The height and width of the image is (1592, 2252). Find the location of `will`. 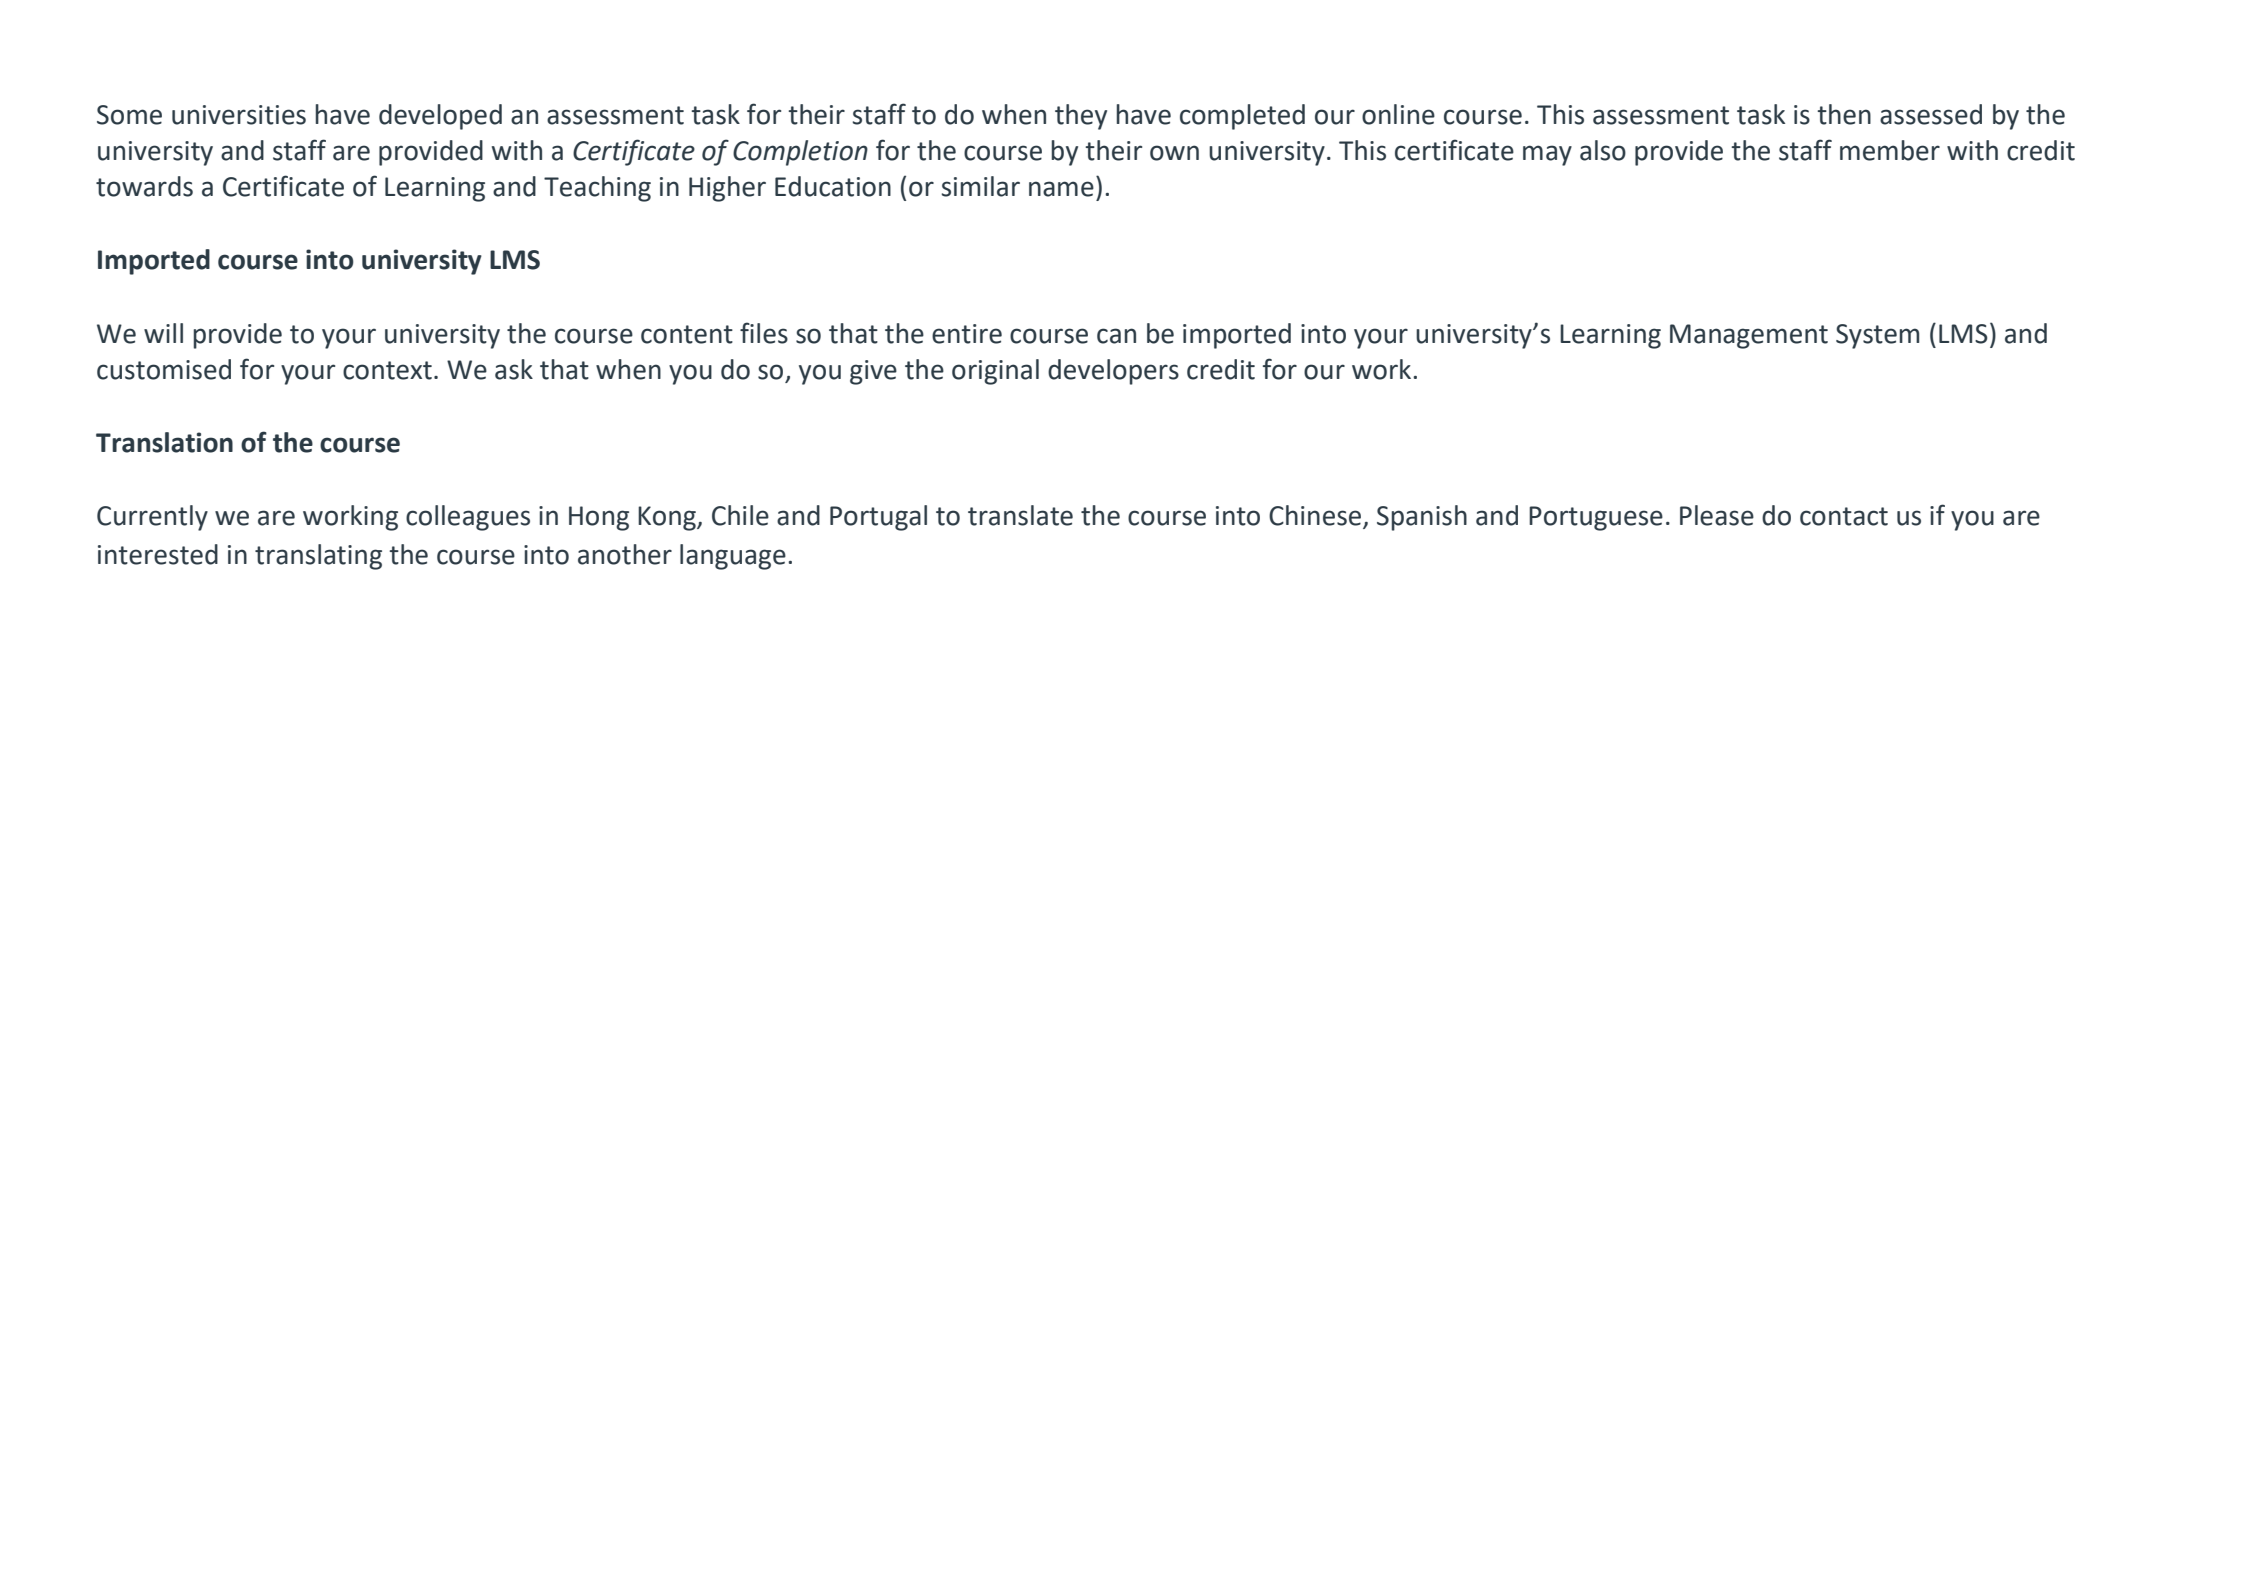

will is located at coordinates (163, 333).
